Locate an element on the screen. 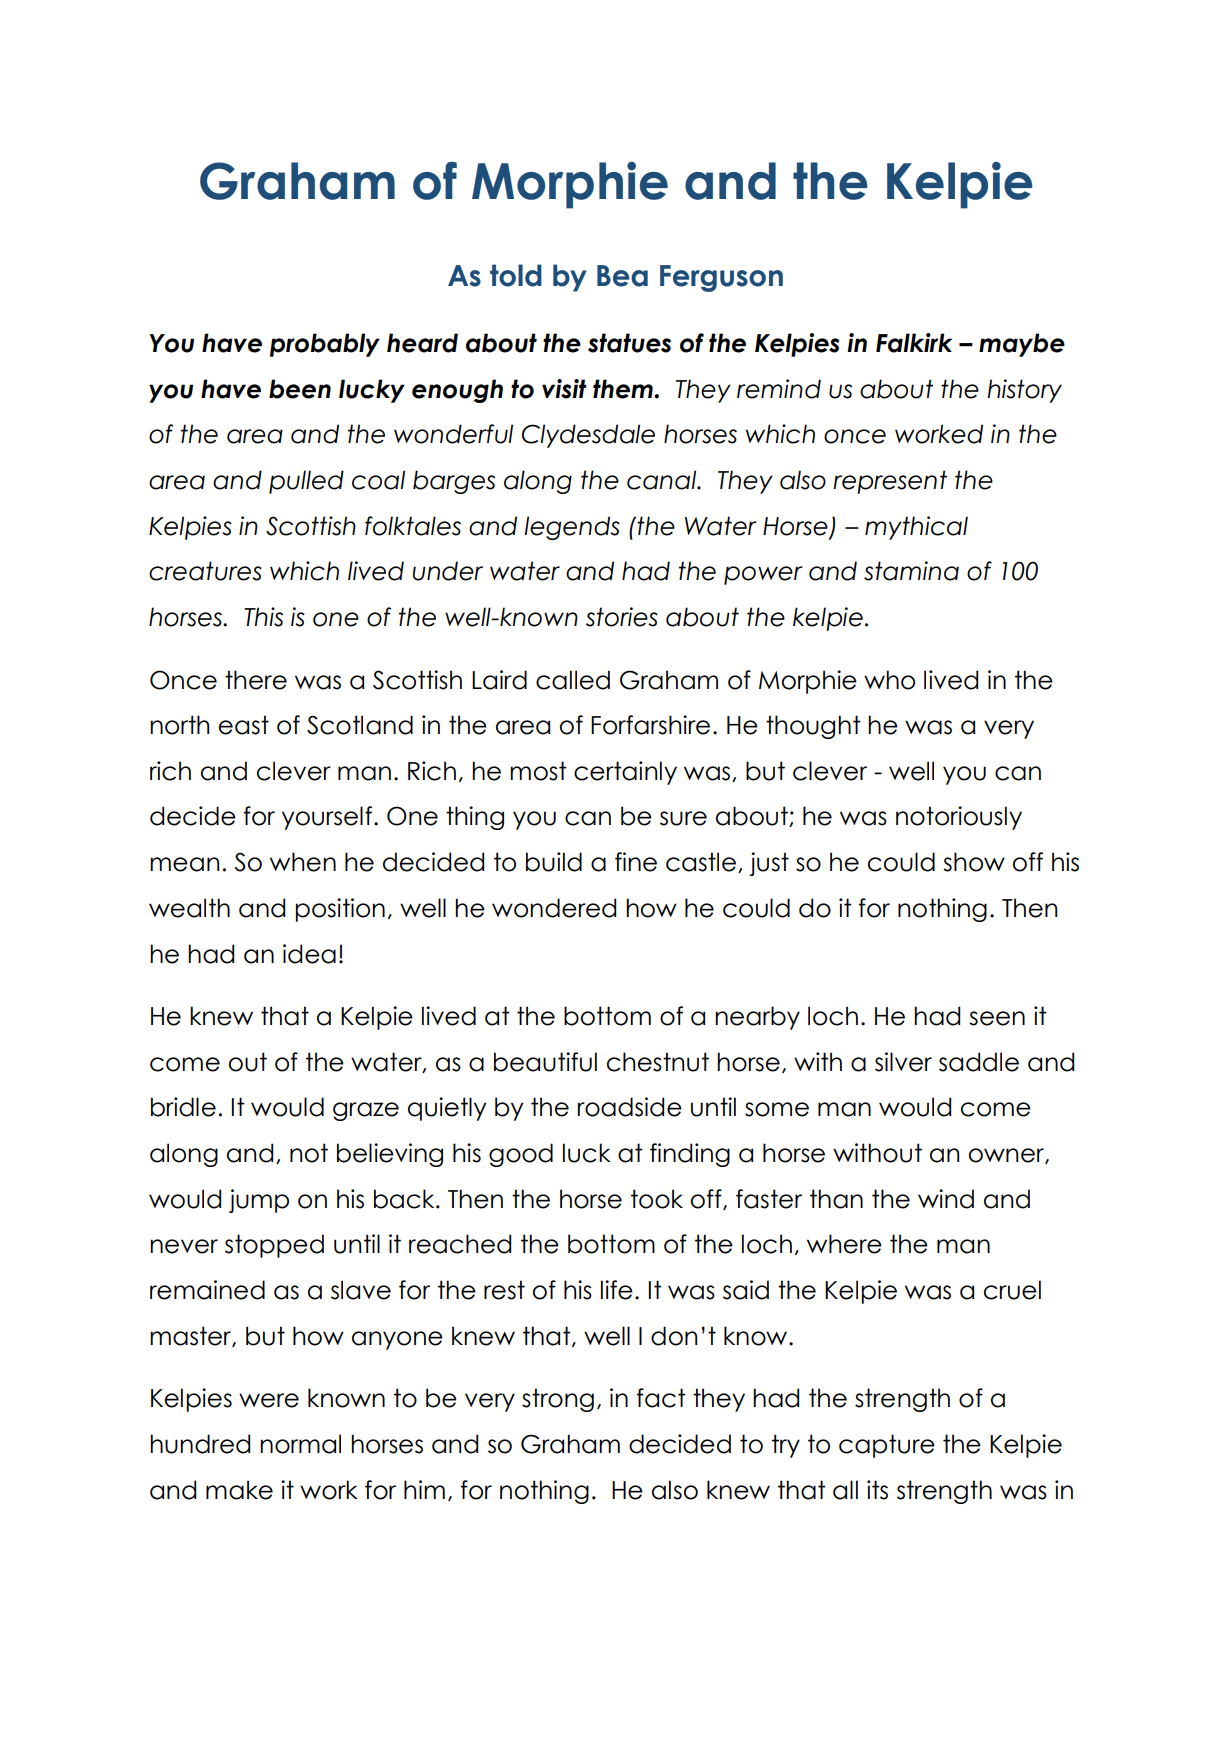 The width and height of the screenshot is (1232, 1743). maybe is located at coordinates (1022, 345).
